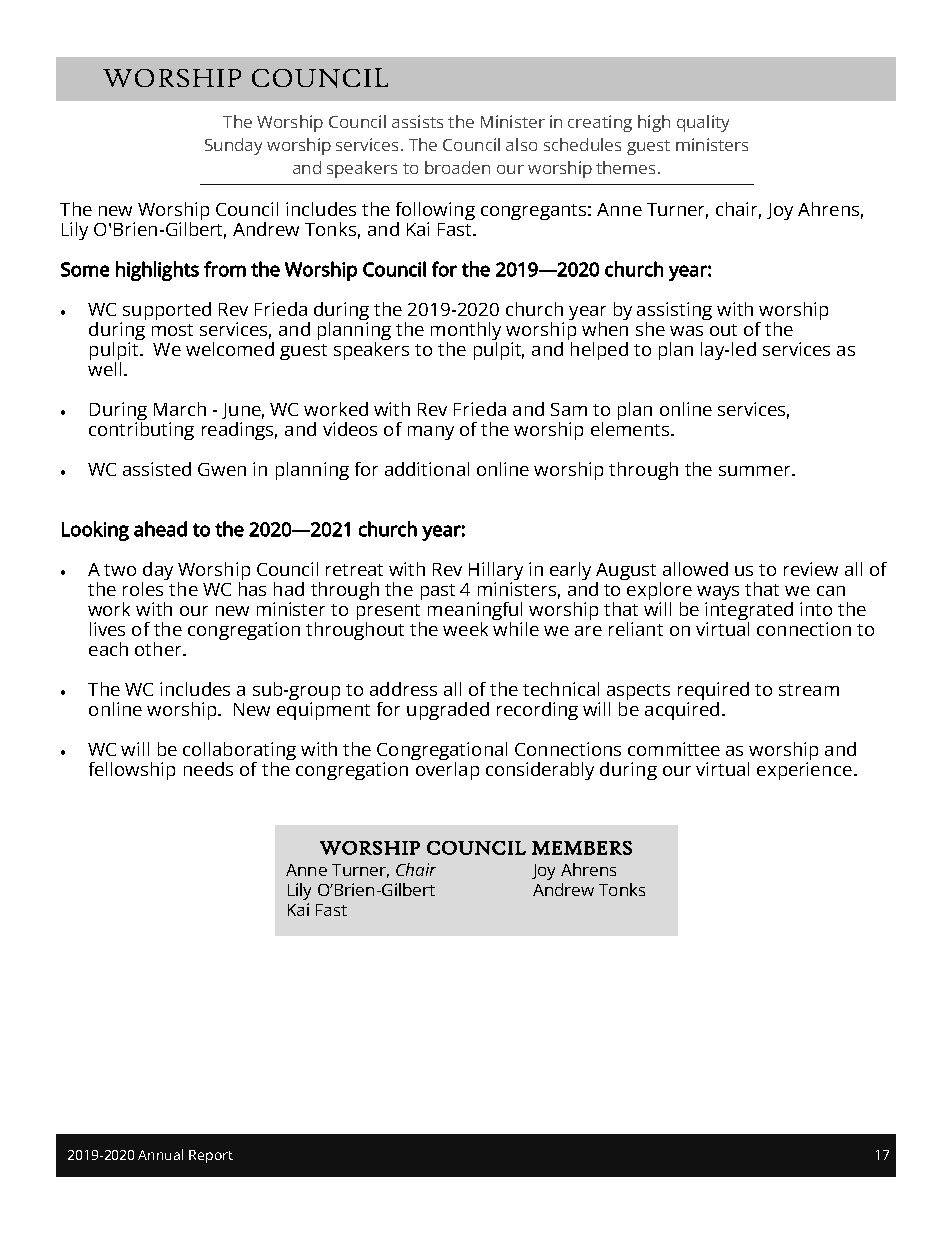  I want to click on experience, so click(804, 769).
